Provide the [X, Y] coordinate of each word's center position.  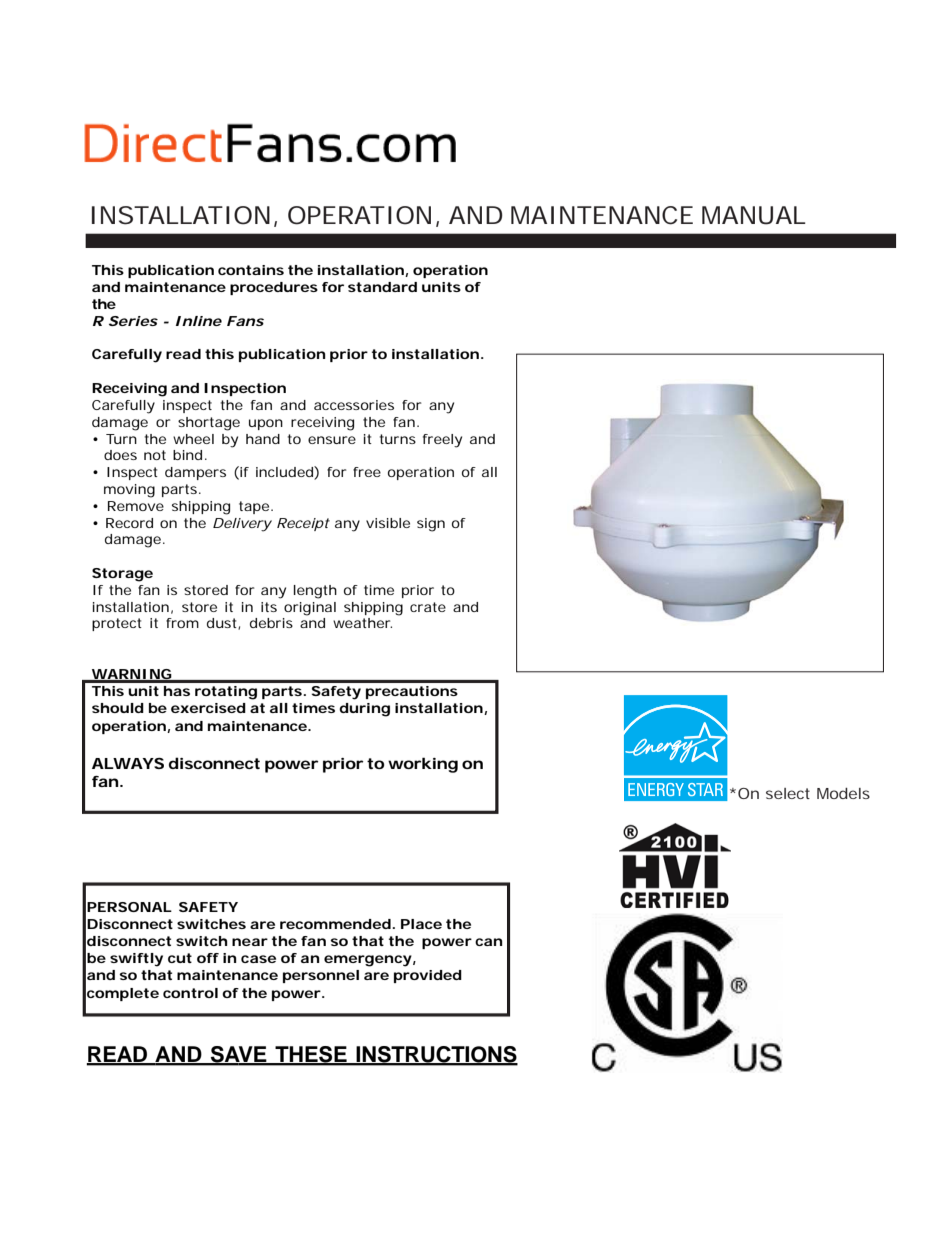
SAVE [239, 1055]
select [788, 793]
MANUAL [754, 215]
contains [251, 270]
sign [431, 525]
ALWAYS [128, 763]
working [423, 765]
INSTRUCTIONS [436, 1055]
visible [388, 523]
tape [255, 507]
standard [382, 287]
